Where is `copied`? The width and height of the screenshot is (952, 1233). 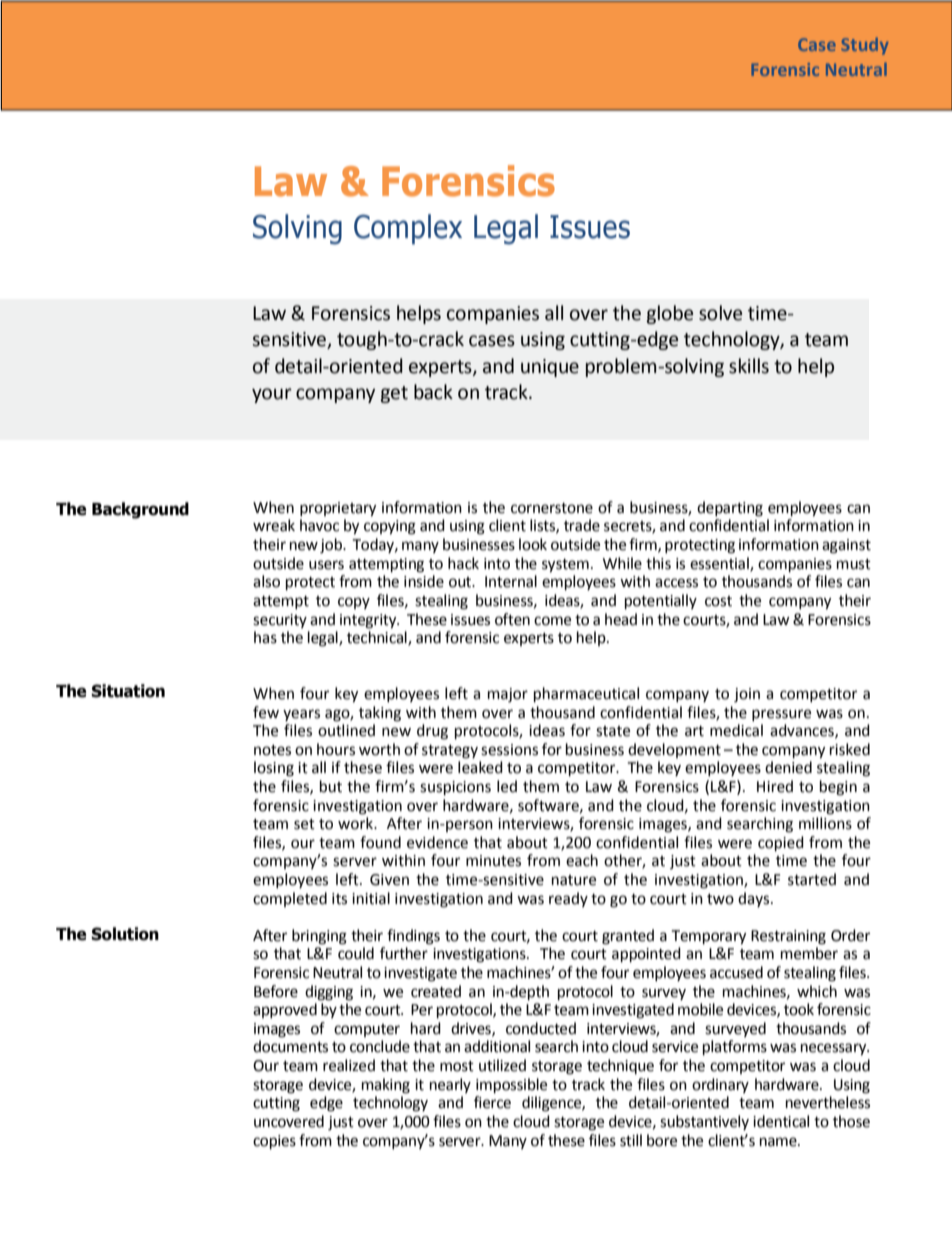
copied is located at coordinates (781, 844).
